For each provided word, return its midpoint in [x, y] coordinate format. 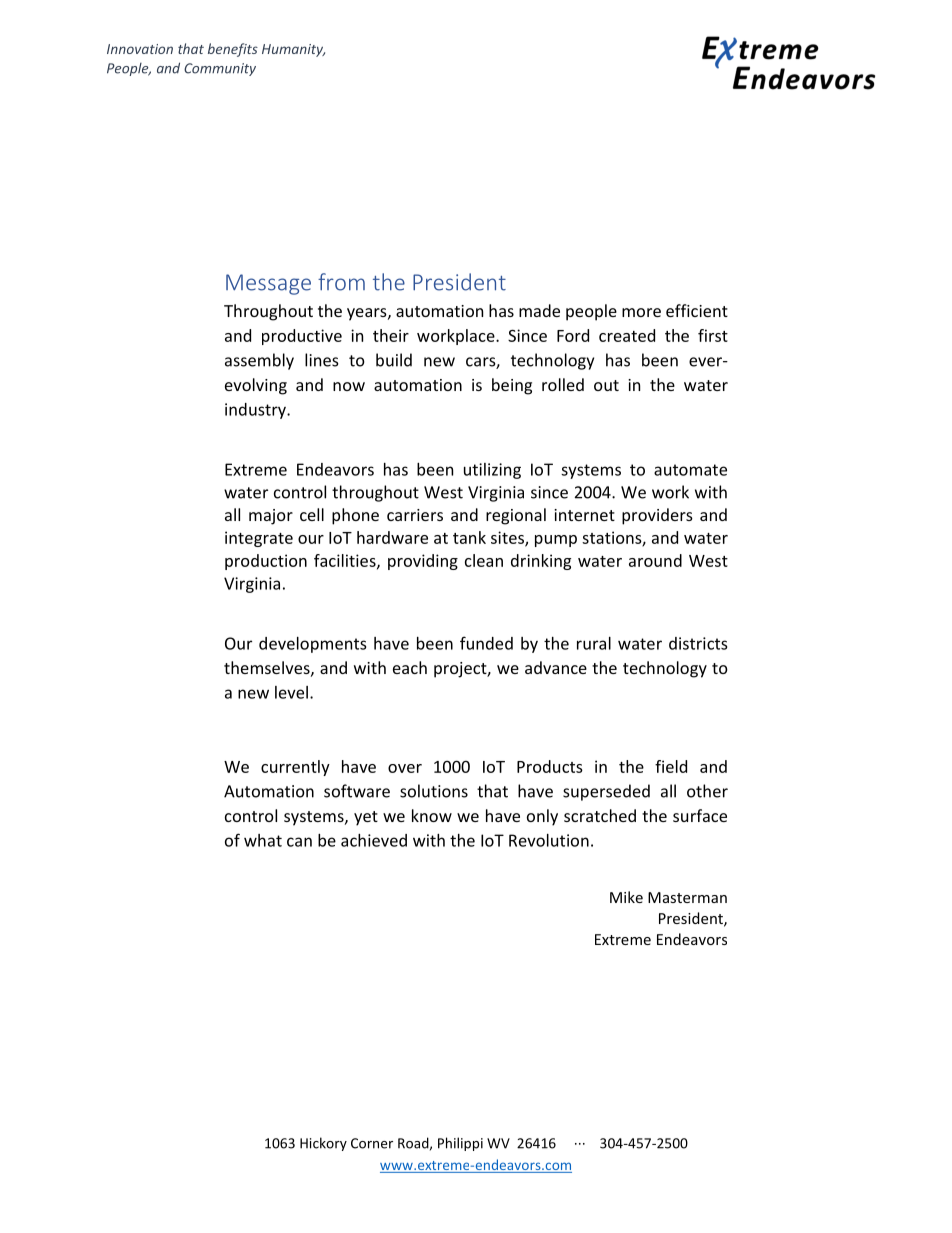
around [655, 560]
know [432, 815]
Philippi [460, 1144]
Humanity [293, 50]
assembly [259, 361]
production [266, 562]
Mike [626, 897]
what [263, 840]
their [391, 335]
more [641, 312]
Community [220, 69]
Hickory [323, 1144]
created [627, 335]
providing [423, 562]
